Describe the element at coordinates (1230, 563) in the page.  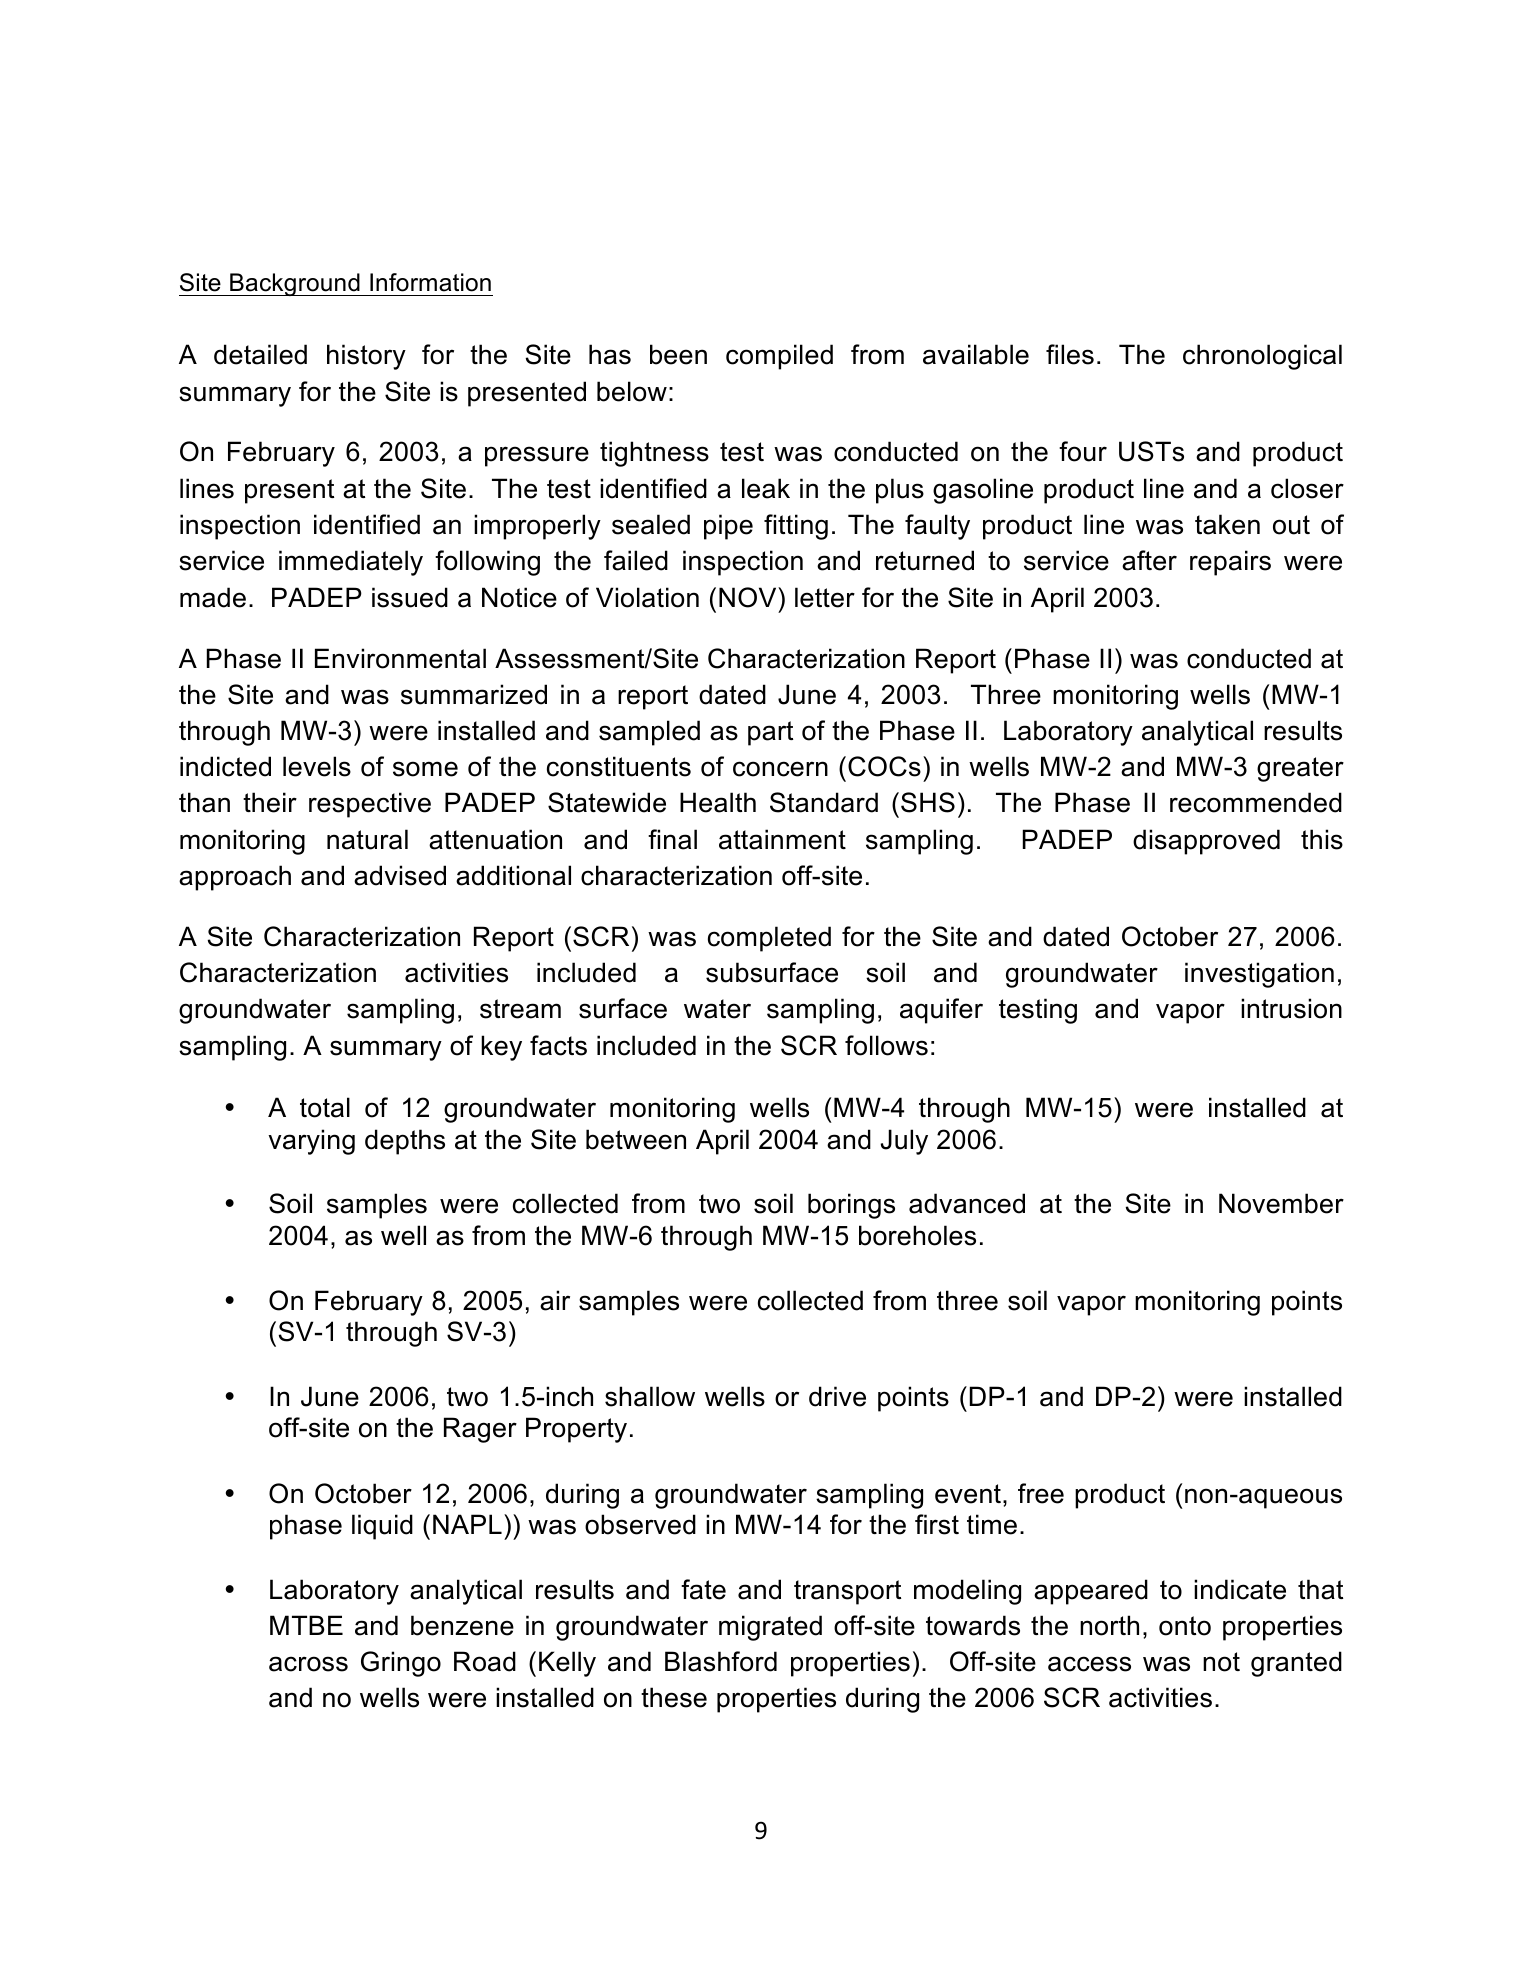
I see `repairs` at that location.
